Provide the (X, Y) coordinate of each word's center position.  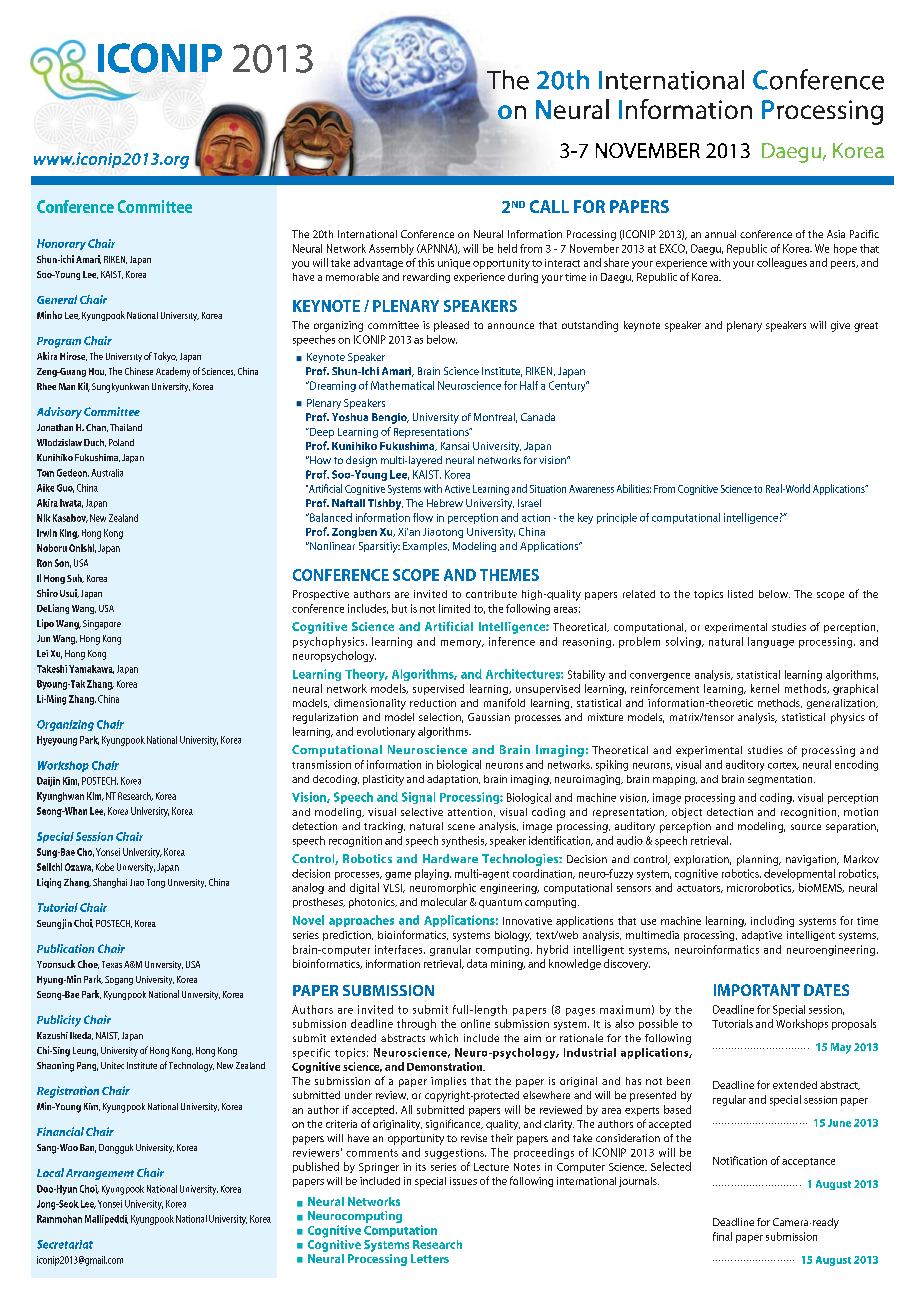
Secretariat (65, 1244)
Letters (430, 1258)
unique (454, 264)
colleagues (782, 263)
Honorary (61, 244)
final (722, 1236)
